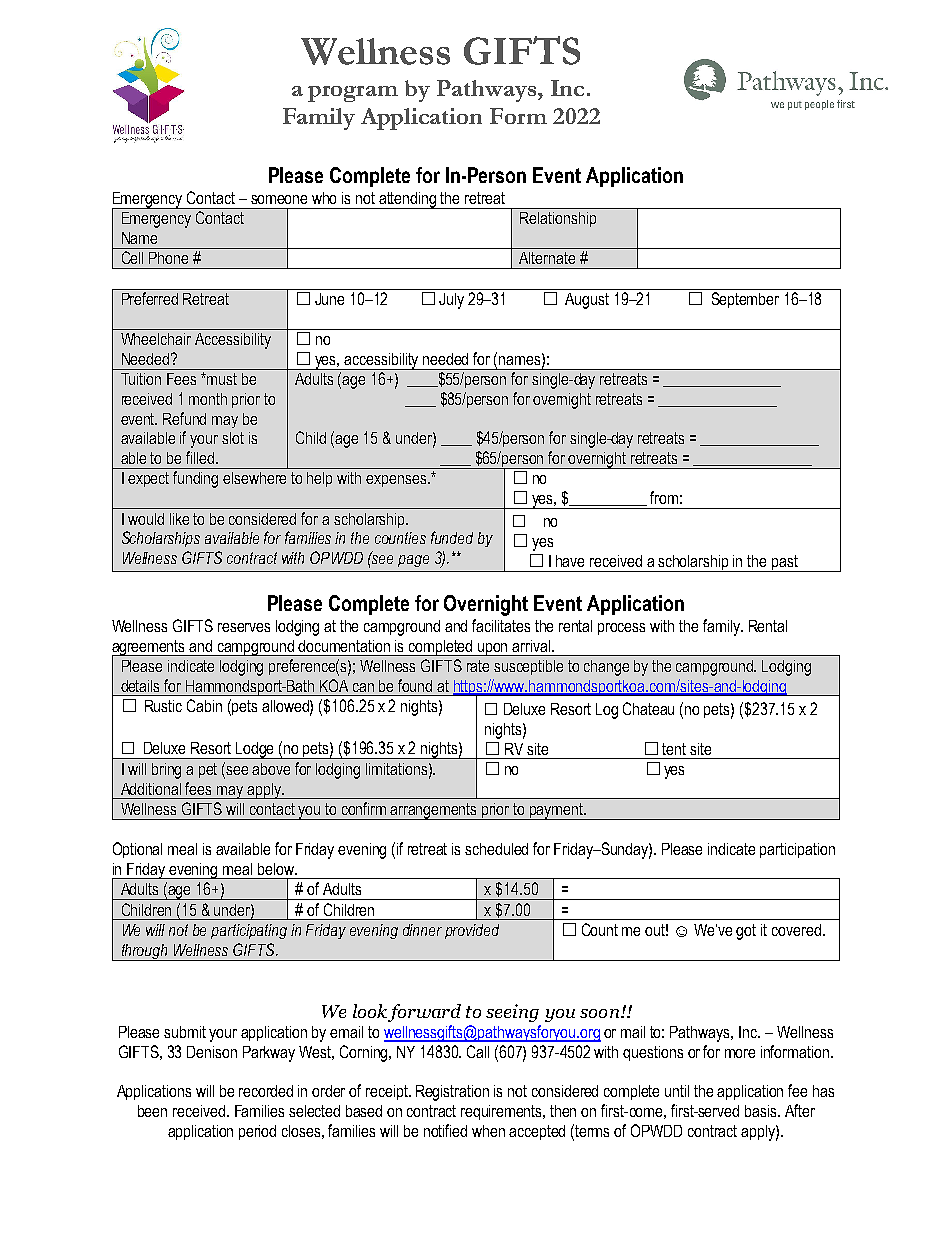  Describe the element at coordinates (233, 438) in the image. I see `slot` at that location.
